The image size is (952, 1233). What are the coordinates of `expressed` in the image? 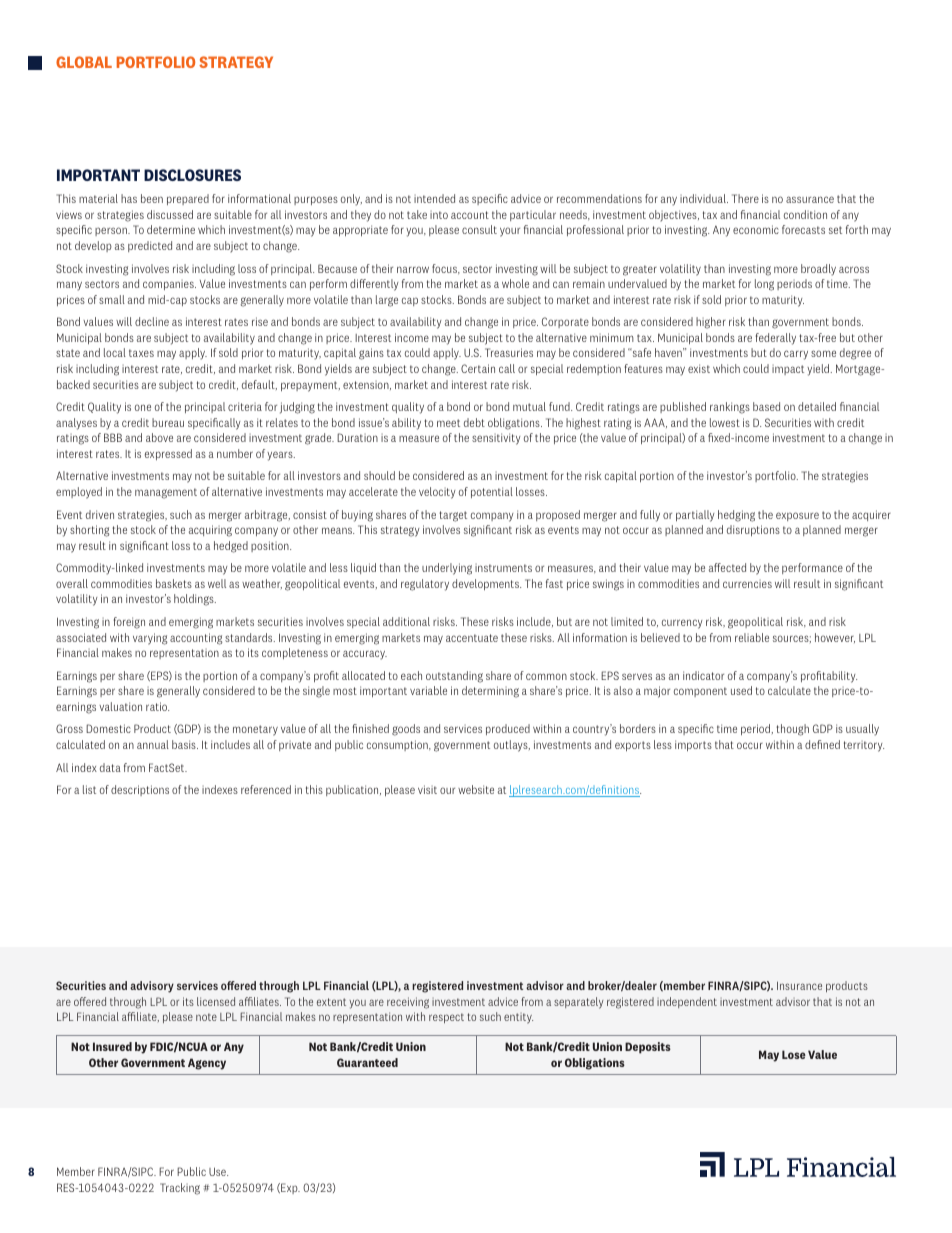 It's located at (168, 454).
